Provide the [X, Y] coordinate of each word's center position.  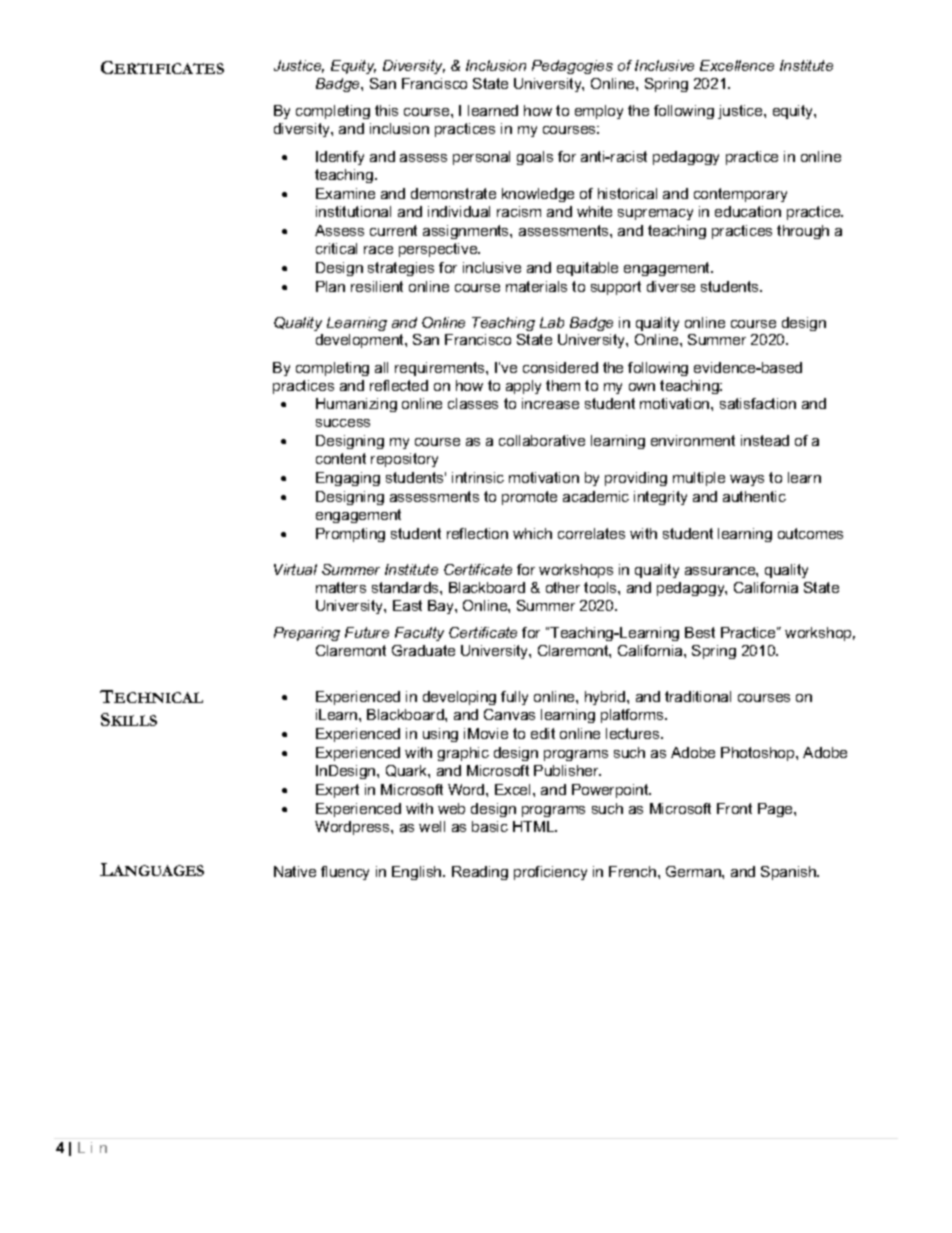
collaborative [542, 440]
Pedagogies [572, 67]
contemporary [740, 195]
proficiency [550, 873]
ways [747, 480]
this [386, 110]
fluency [345, 873]
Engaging [348, 479]
